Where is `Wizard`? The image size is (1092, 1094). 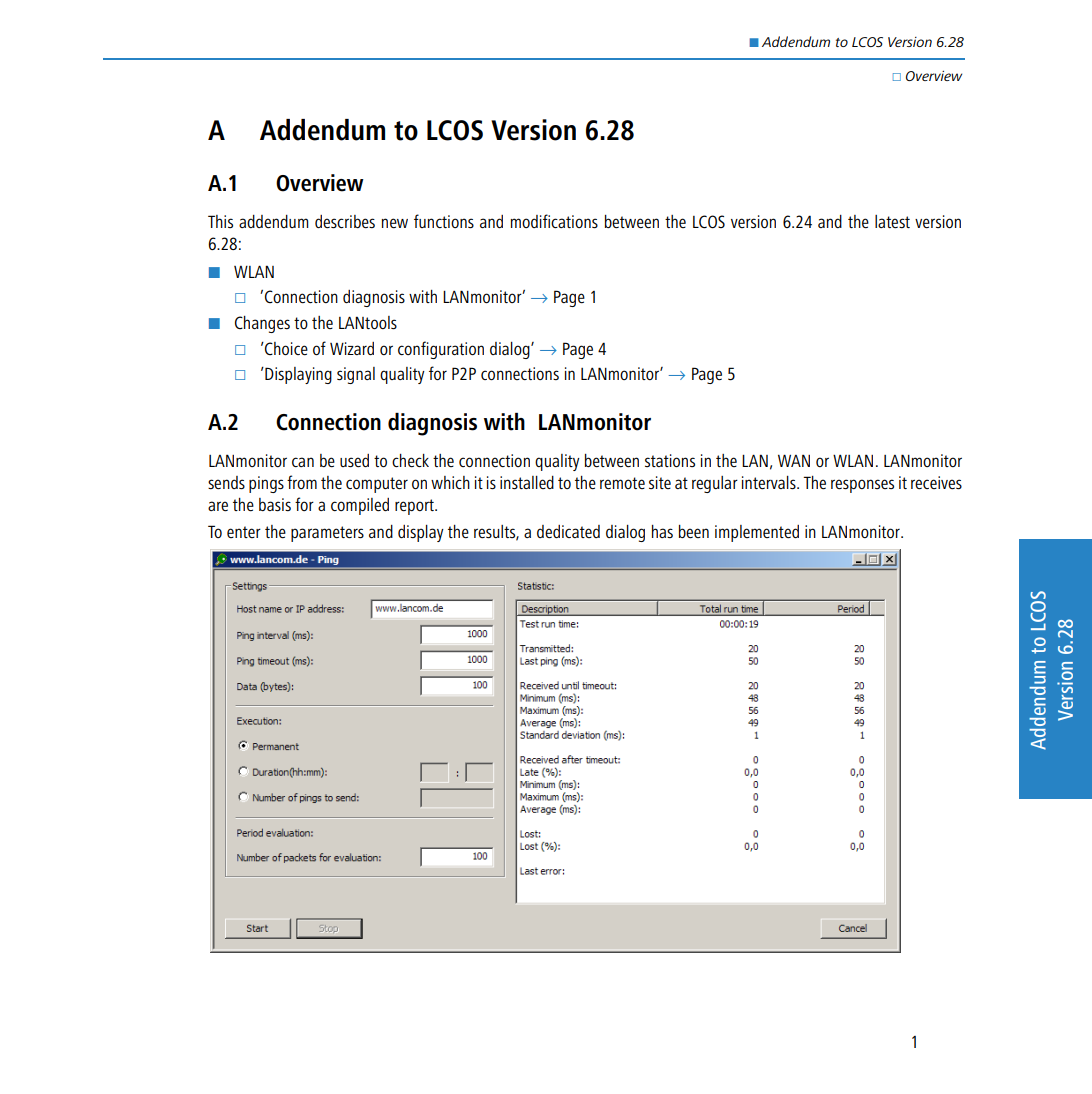 Wizard is located at coordinates (352, 348).
